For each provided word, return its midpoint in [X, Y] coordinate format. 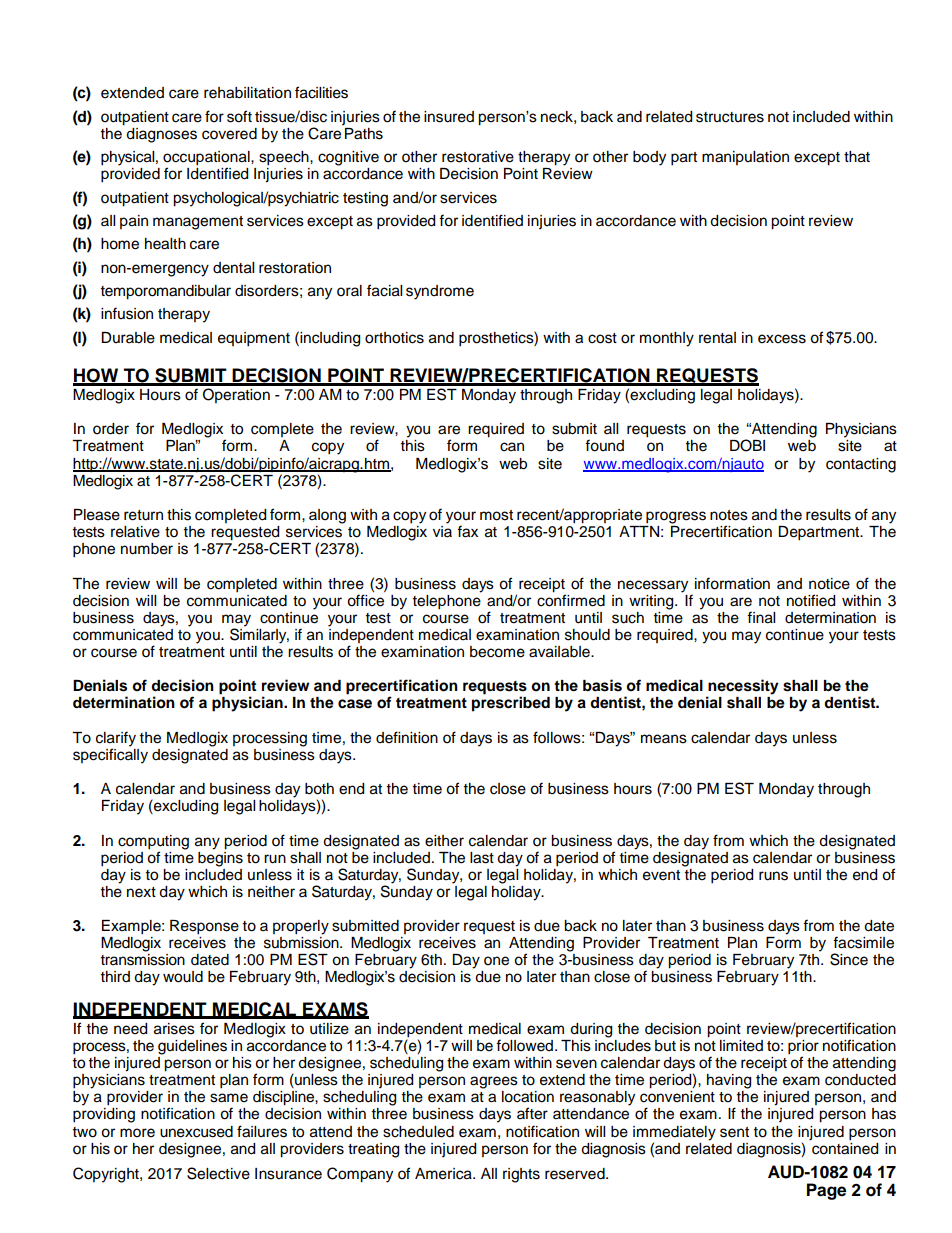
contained [844, 1147]
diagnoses [161, 135]
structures [730, 117]
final [761, 617]
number [147, 549]
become [497, 652]
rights [521, 1175]
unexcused [196, 1132]
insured [449, 117]
